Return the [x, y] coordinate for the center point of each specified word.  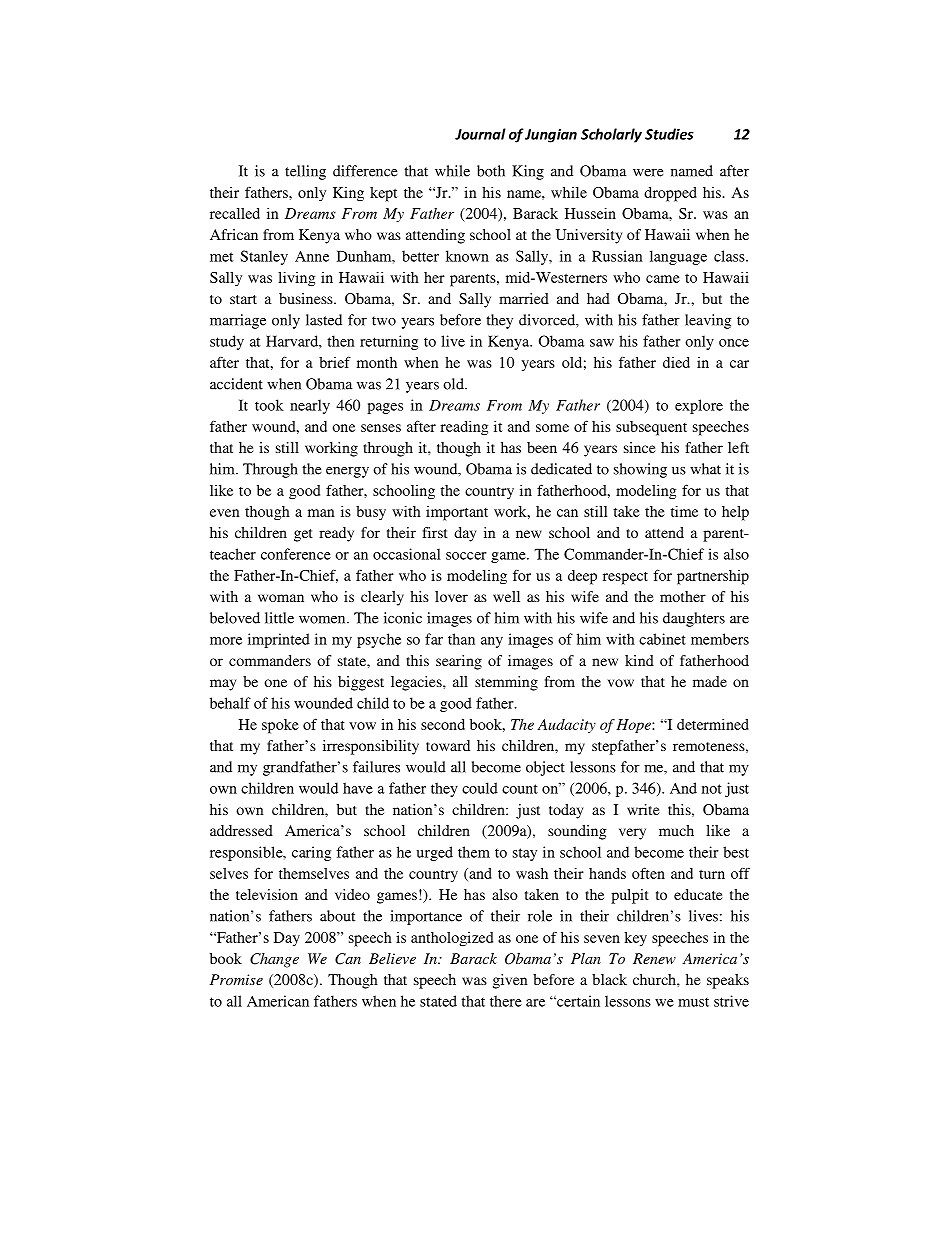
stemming [506, 683]
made [710, 681]
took [269, 405]
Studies [669, 134]
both [491, 171]
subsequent [651, 428]
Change [274, 960]
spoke [280, 726]
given [510, 981]
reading [464, 428]
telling [305, 172]
